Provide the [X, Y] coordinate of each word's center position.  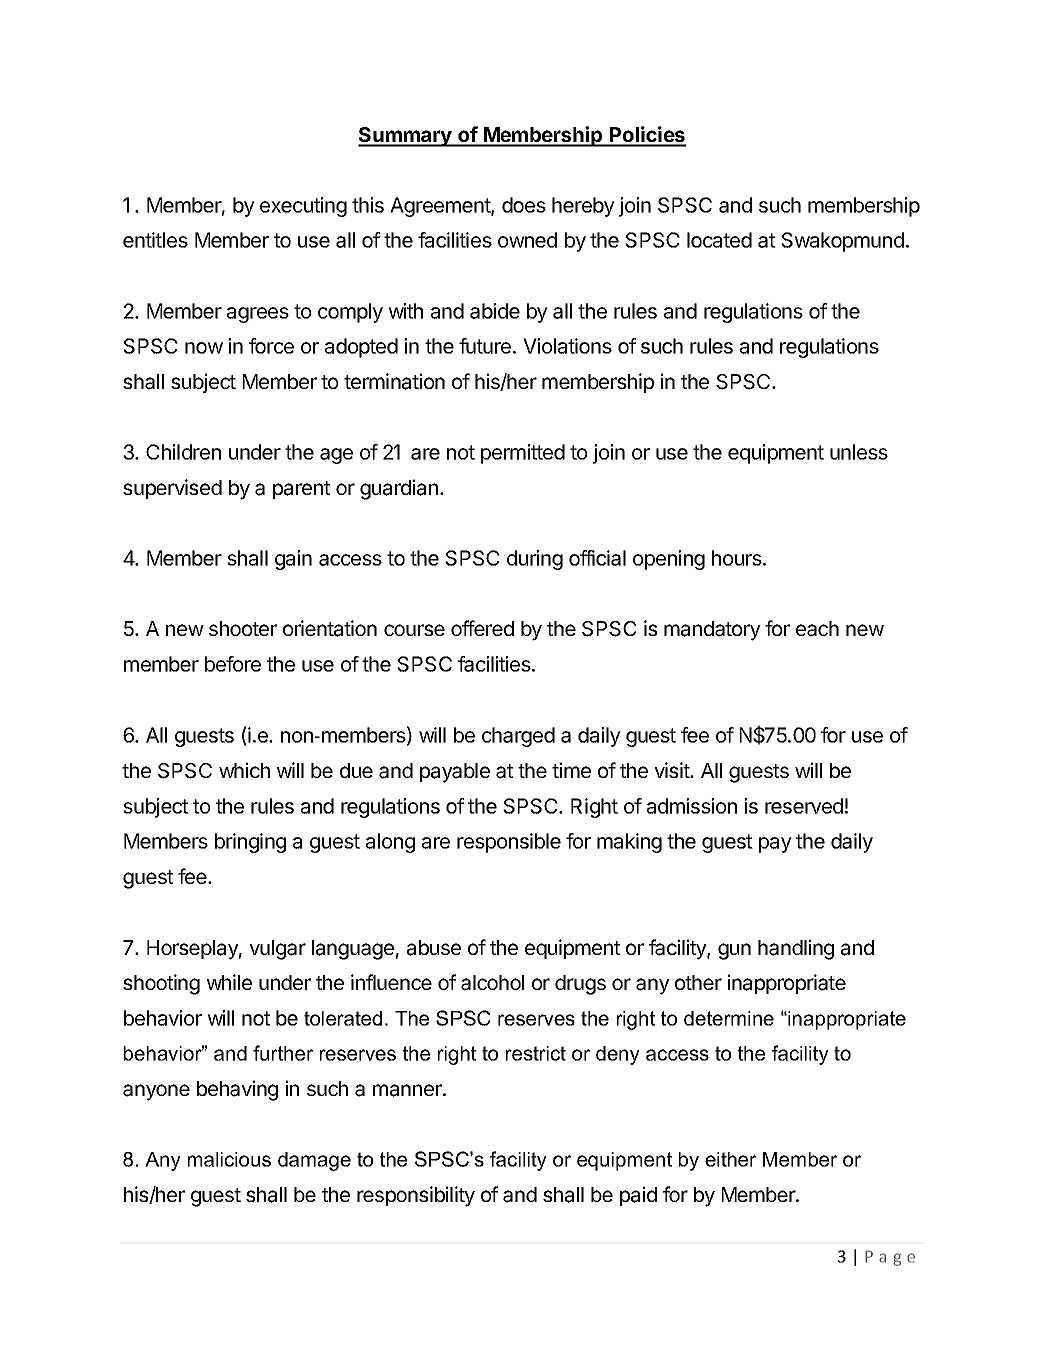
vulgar [277, 950]
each [817, 629]
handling [796, 949]
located [719, 240]
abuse [434, 948]
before [233, 664]
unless [859, 452]
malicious [229, 1159]
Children [183, 452]
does [524, 205]
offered [482, 628]
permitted [523, 454]
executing [303, 207]
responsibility [416, 1196]
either [730, 1159]
